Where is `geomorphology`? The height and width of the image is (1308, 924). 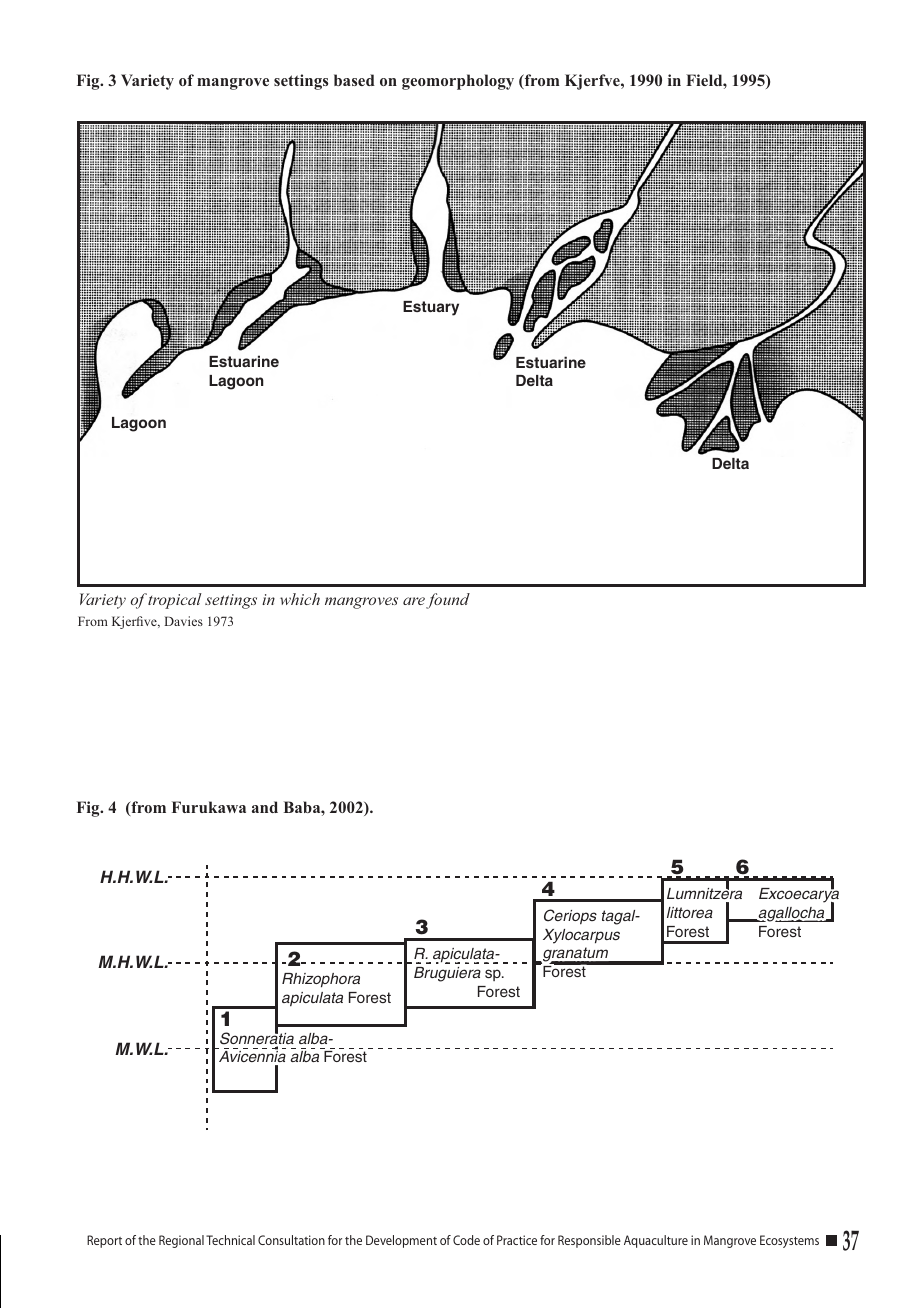
geomorphology is located at coordinates (458, 82).
